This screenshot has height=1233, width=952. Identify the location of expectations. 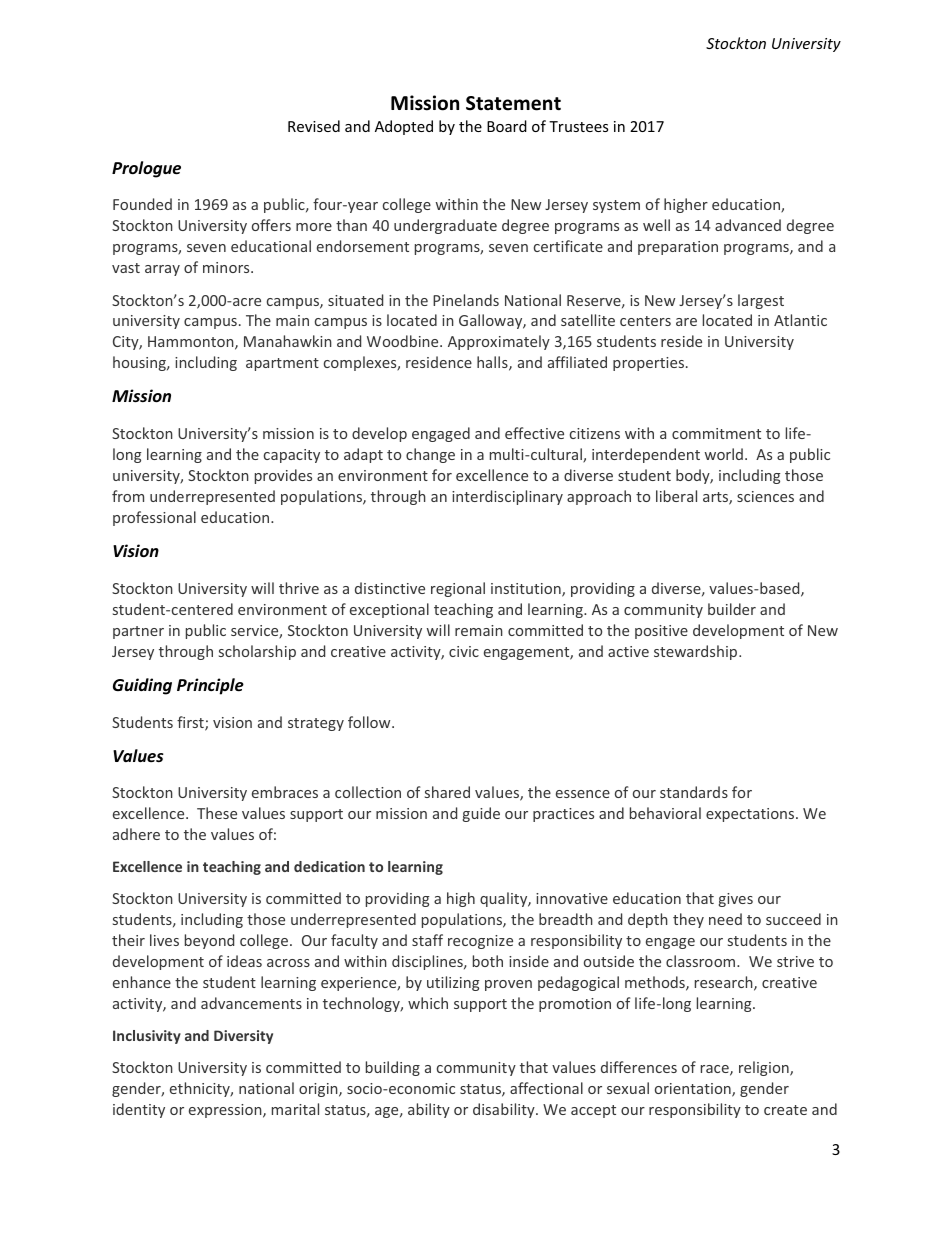
(751, 815).
